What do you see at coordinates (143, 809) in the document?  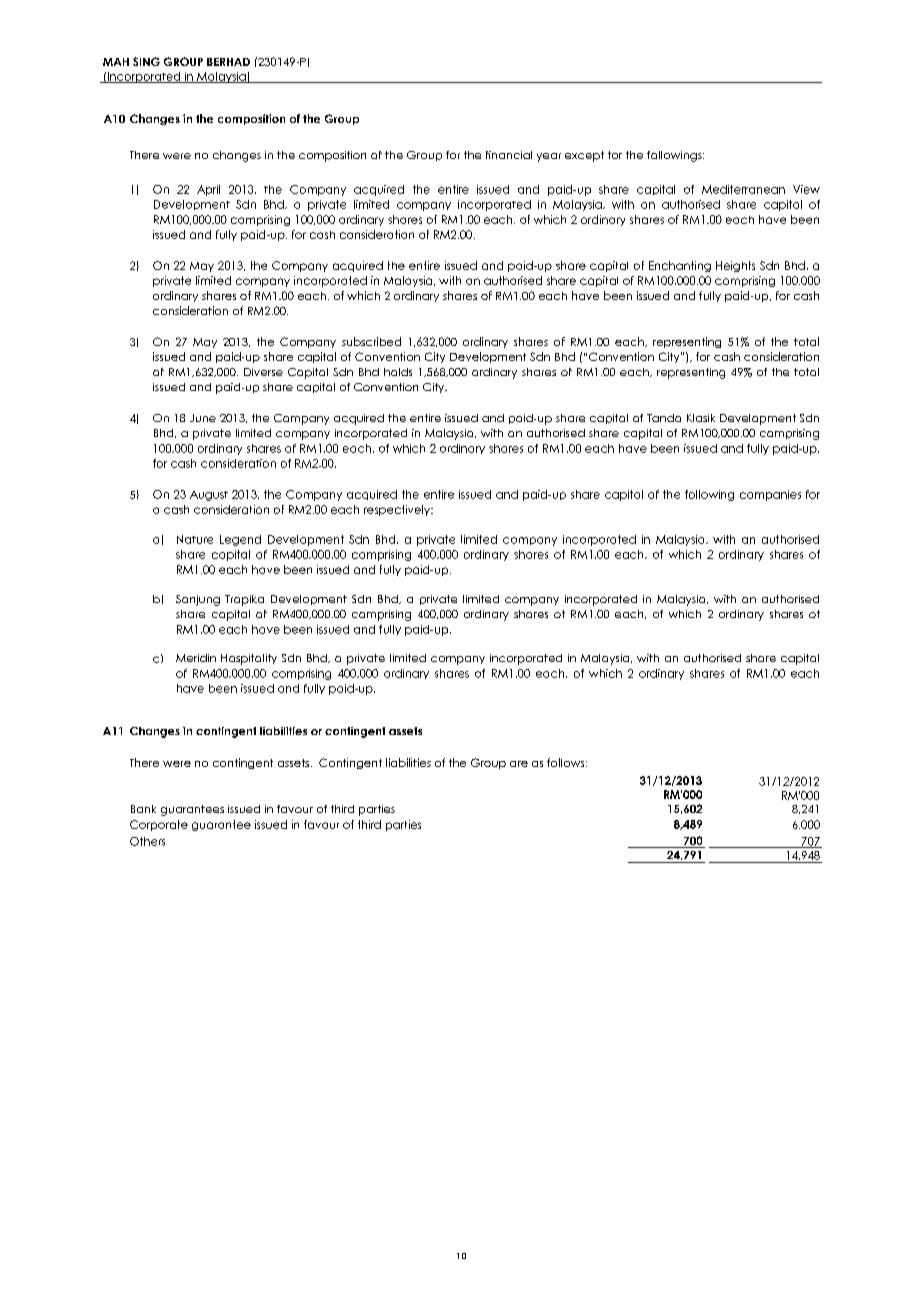 I see `Bank` at bounding box center [143, 809].
